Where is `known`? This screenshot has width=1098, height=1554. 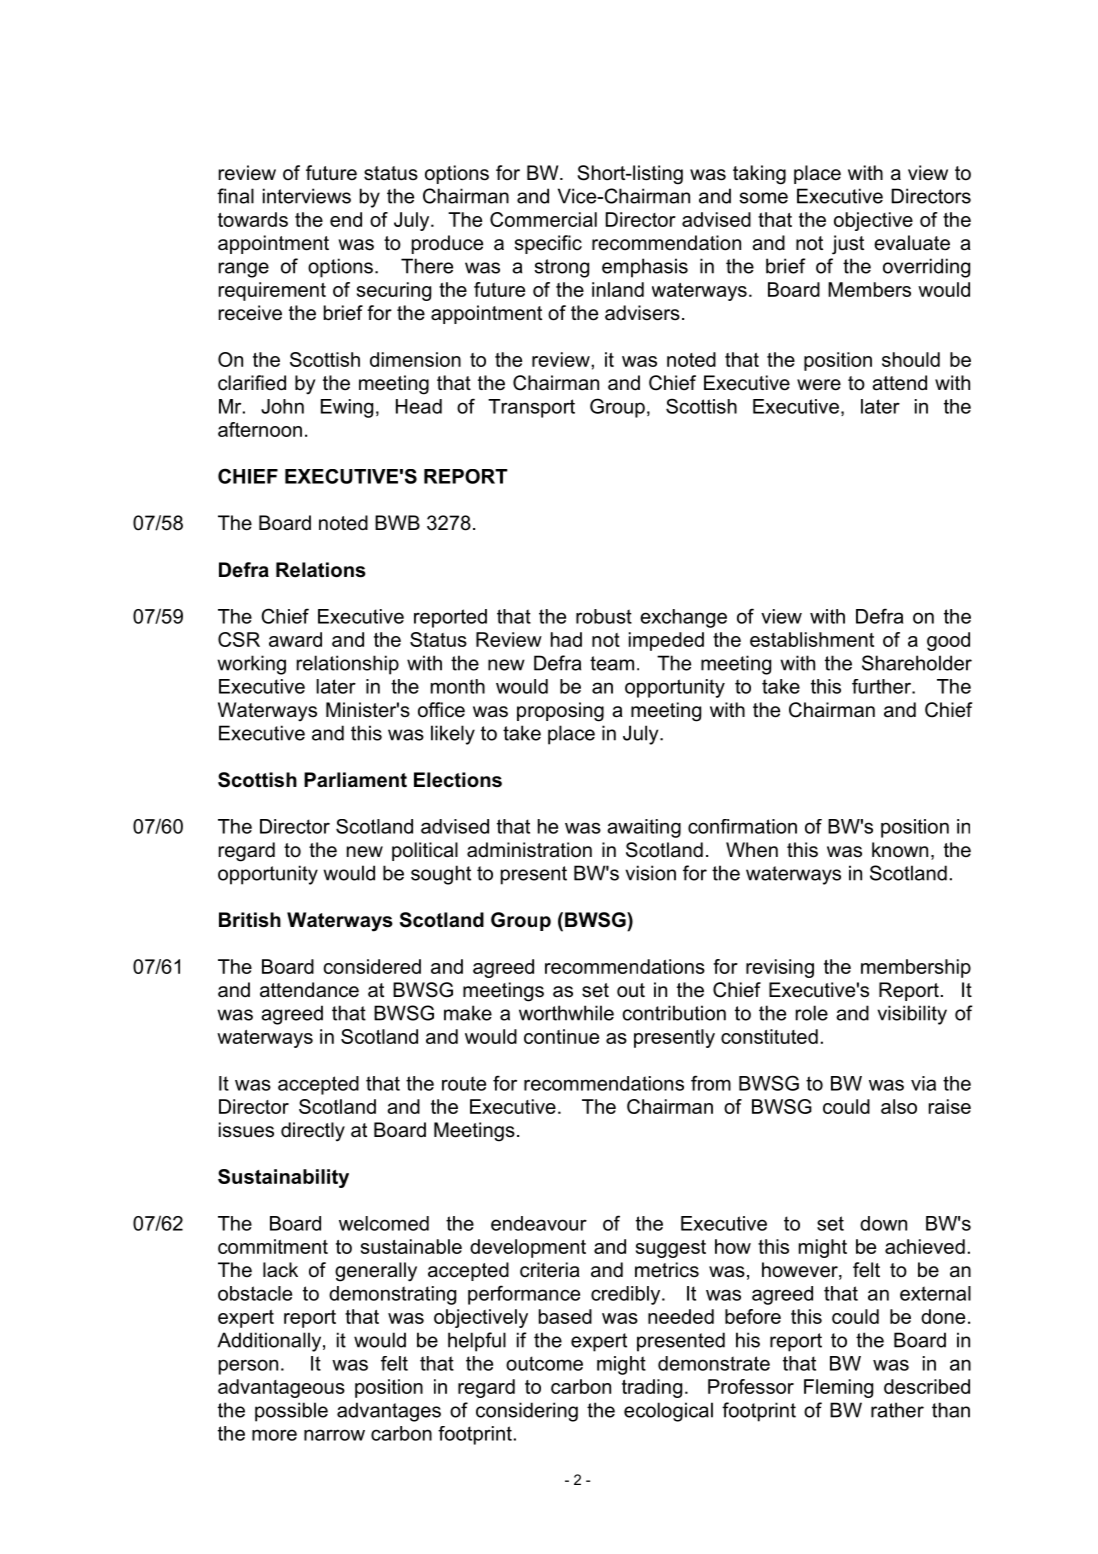 known is located at coordinates (900, 849).
